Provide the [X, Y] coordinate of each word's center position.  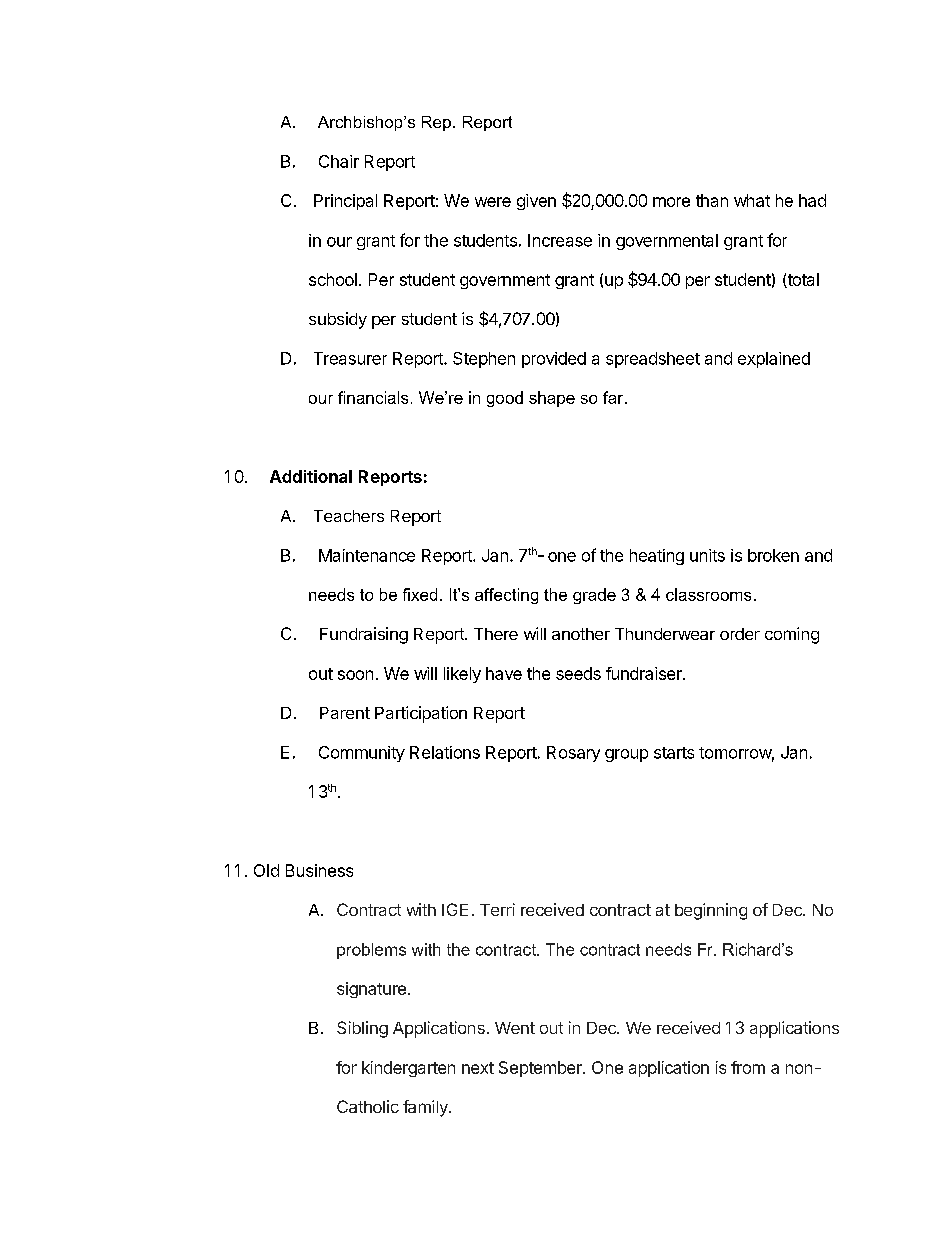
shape [552, 399]
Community [362, 754]
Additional [311, 476]
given [536, 202]
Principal [345, 202]
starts [674, 753]
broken [773, 555]
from [748, 1067]
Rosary [573, 754]
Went [515, 1028]
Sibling [362, 1029]
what [752, 200]
